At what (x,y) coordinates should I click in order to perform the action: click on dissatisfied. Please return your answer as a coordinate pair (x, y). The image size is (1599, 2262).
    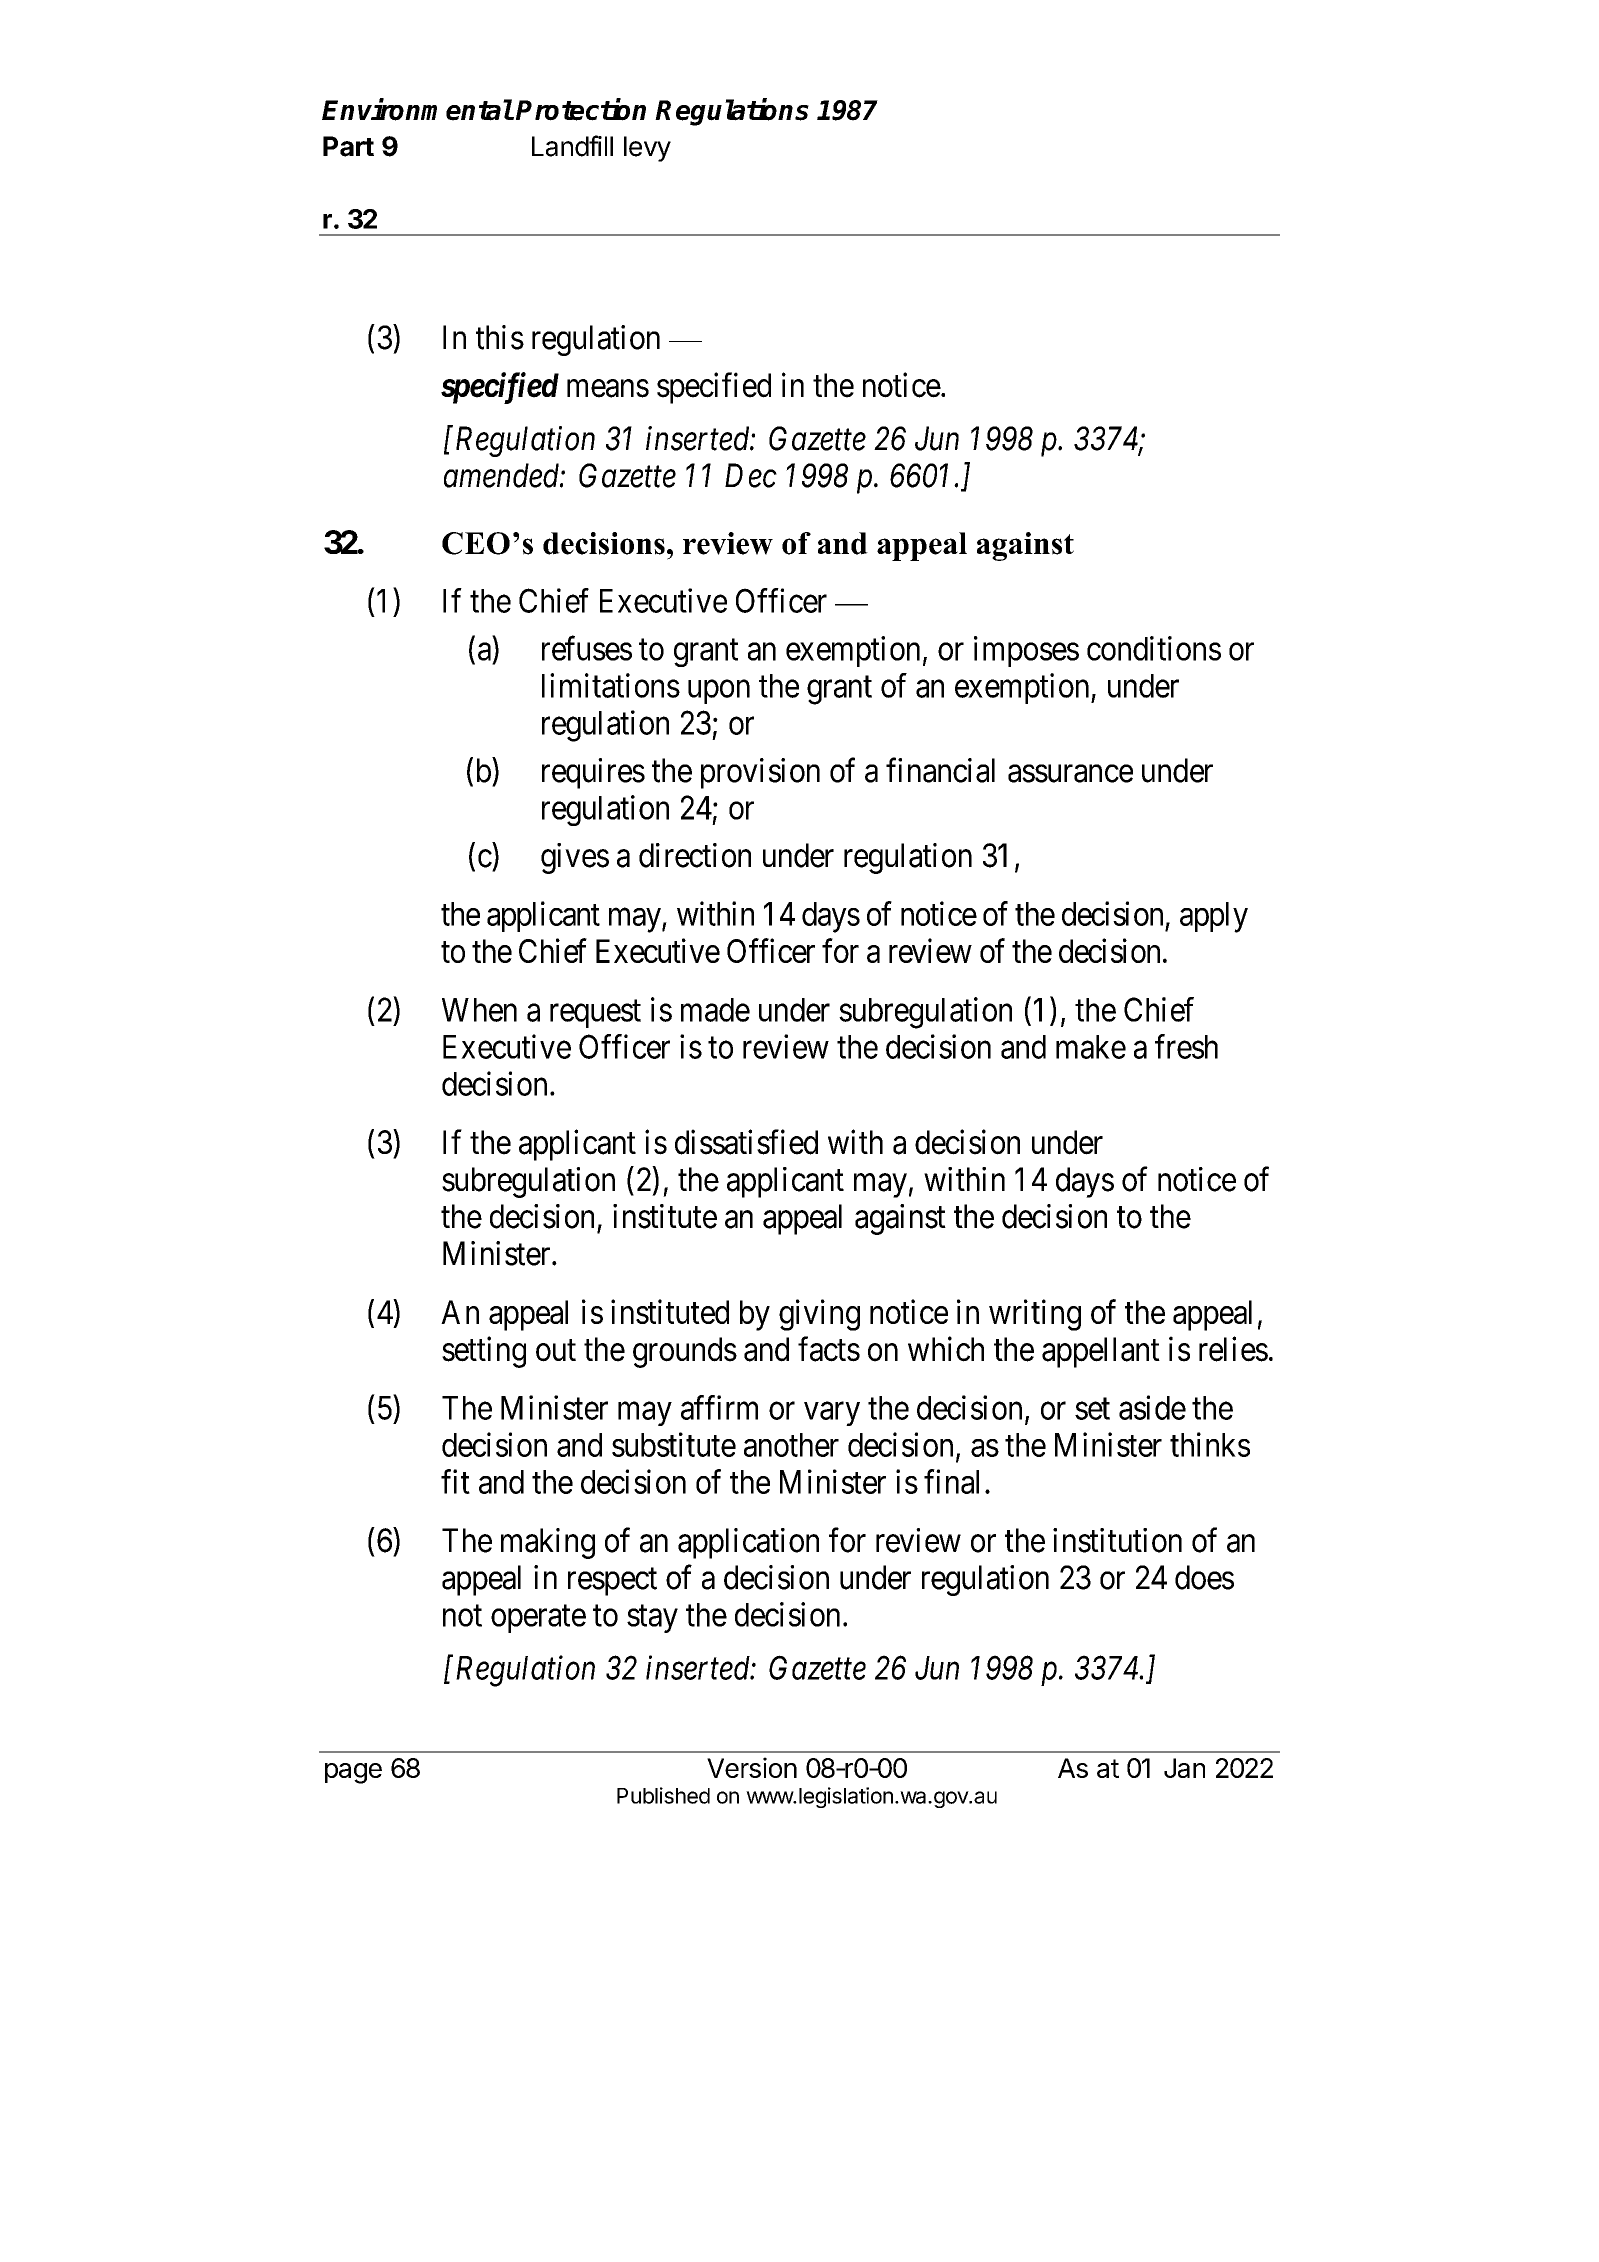
    Looking at the image, I should click on (746, 1142).
